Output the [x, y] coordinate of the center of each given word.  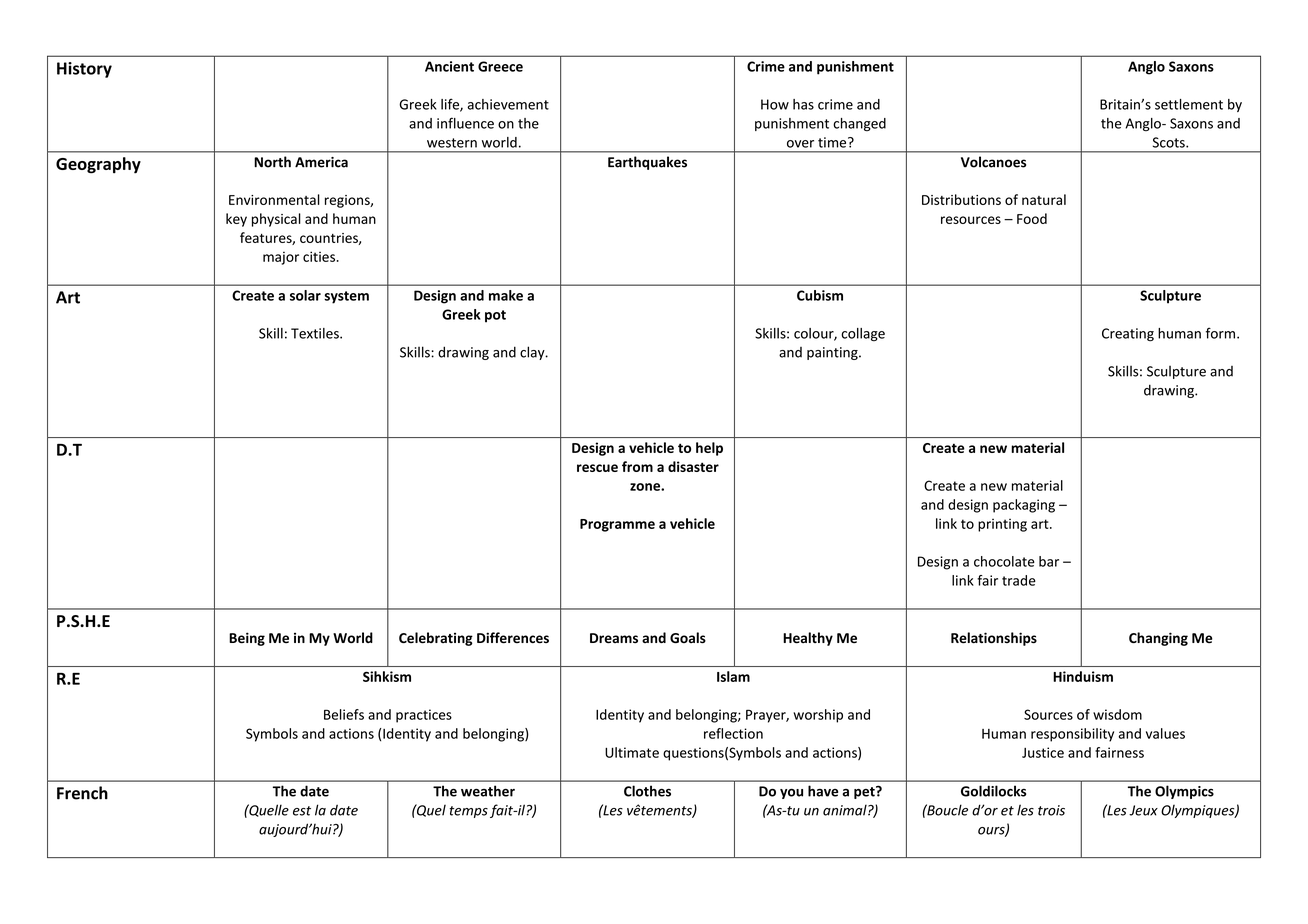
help [709, 449]
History [84, 70]
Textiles [316, 333]
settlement [1189, 104]
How [775, 104]
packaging [1024, 506]
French [82, 793]
